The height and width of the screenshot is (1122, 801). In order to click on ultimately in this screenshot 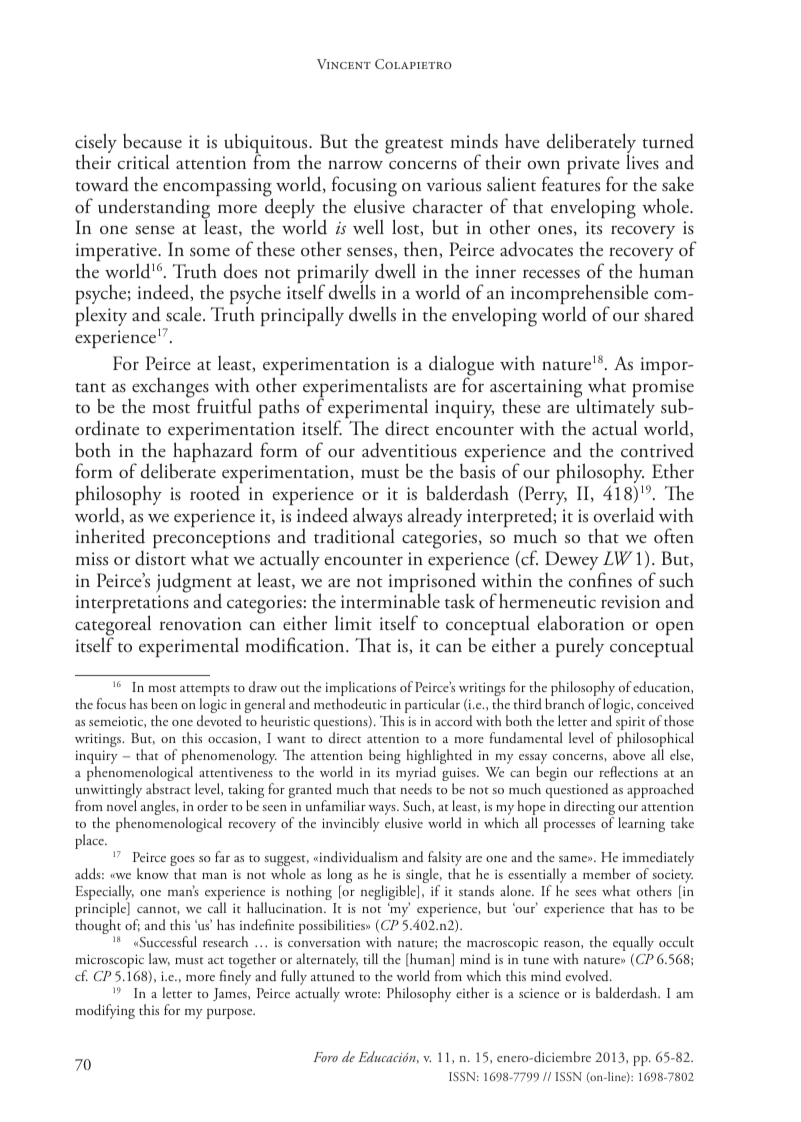, I will do `click(615, 409)`.
